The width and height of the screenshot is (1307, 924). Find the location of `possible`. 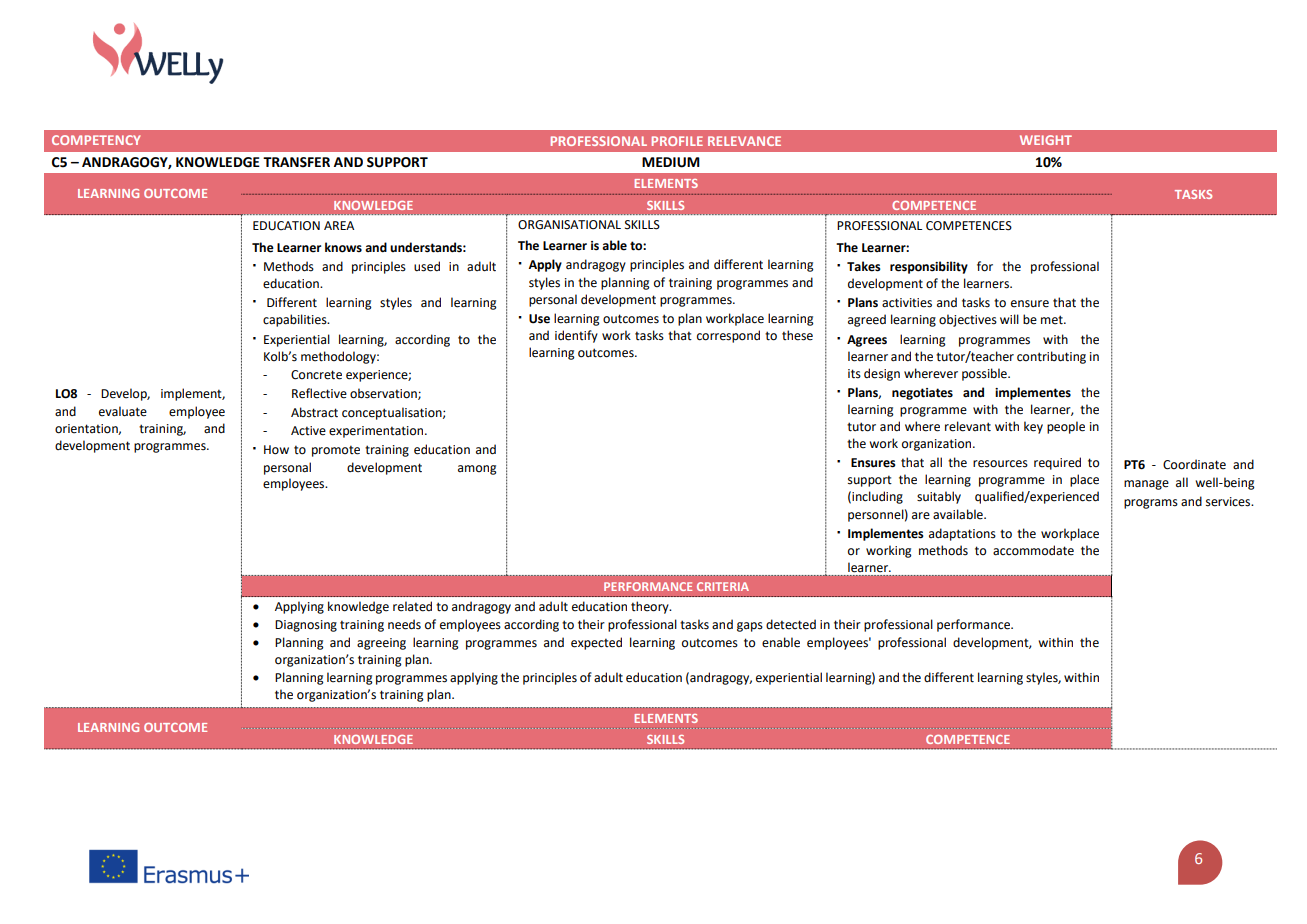

possible is located at coordinates (985, 374).
